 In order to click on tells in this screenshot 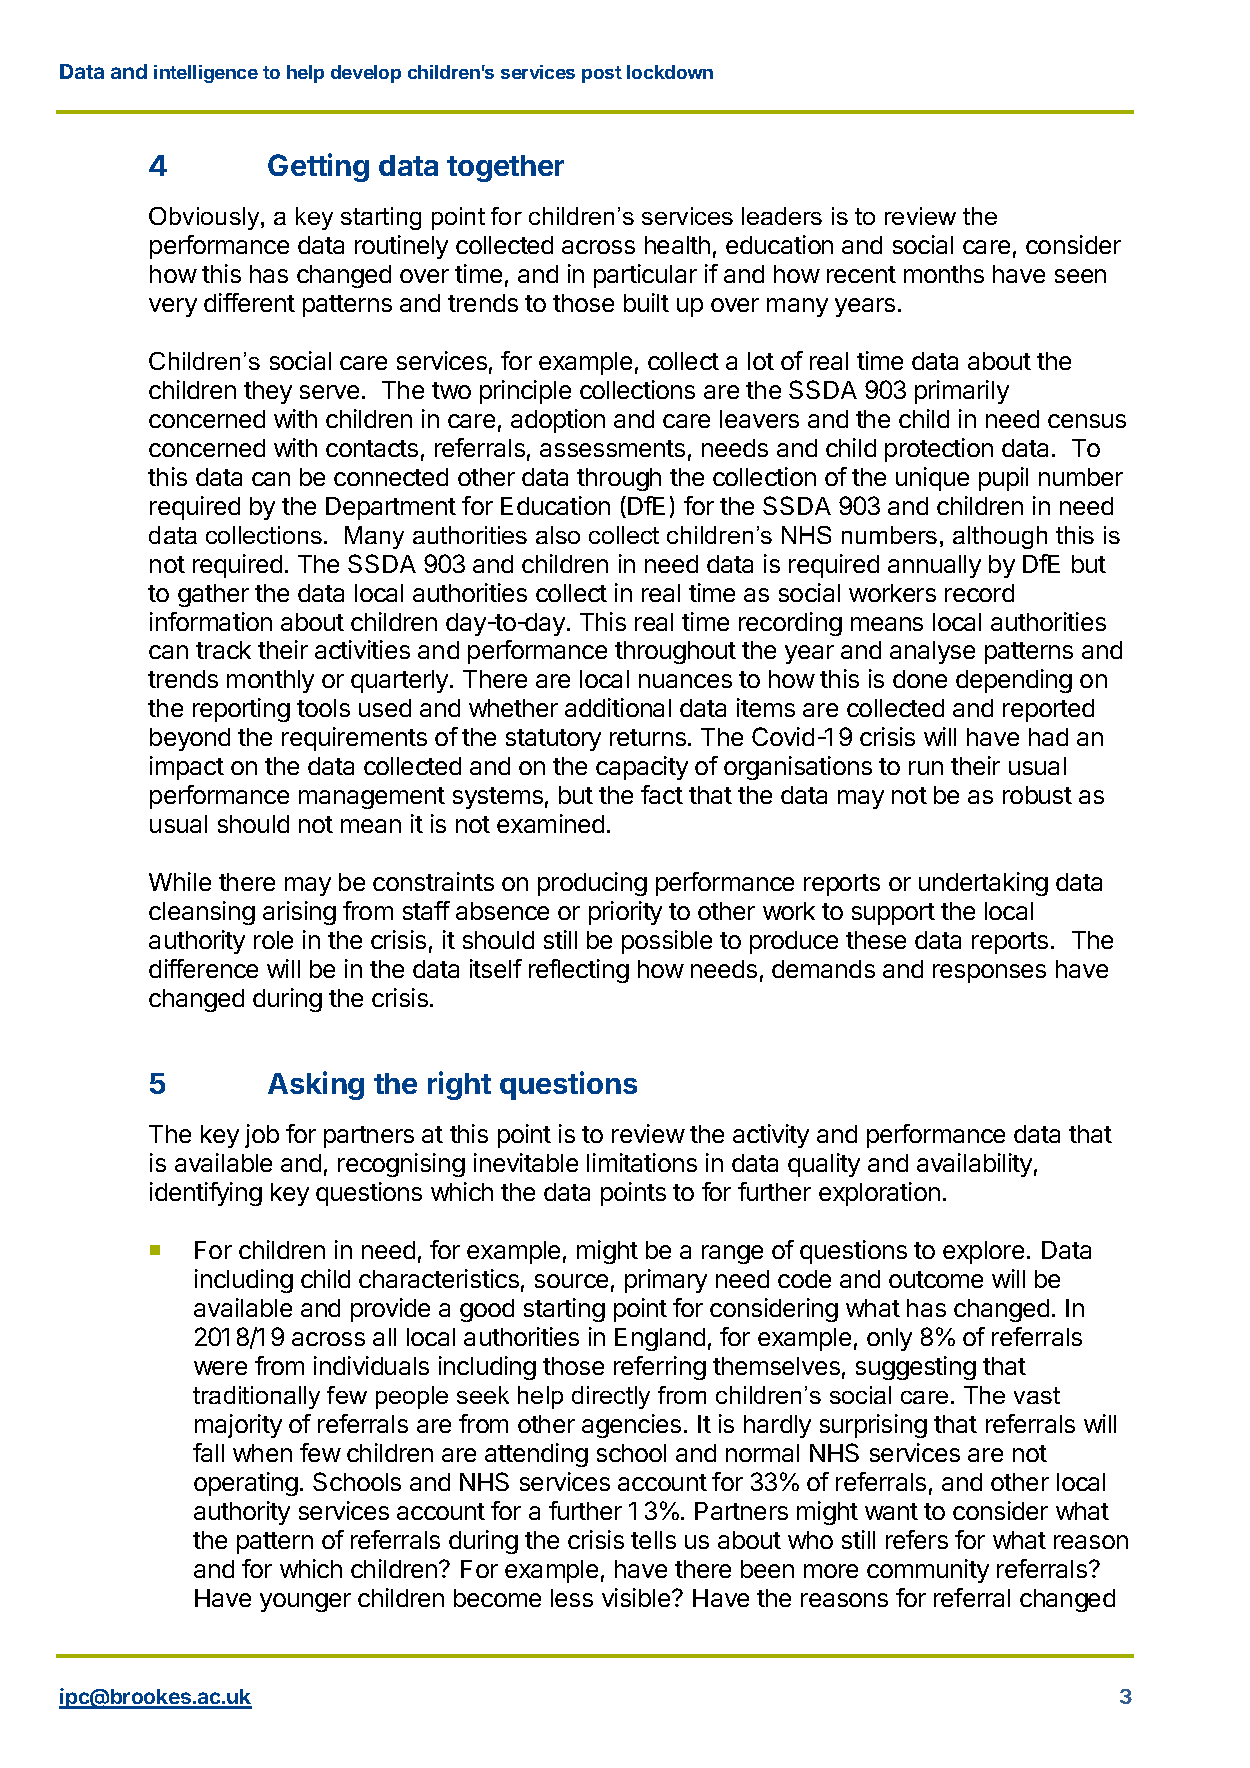, I will do `click(653, 1540)`.
